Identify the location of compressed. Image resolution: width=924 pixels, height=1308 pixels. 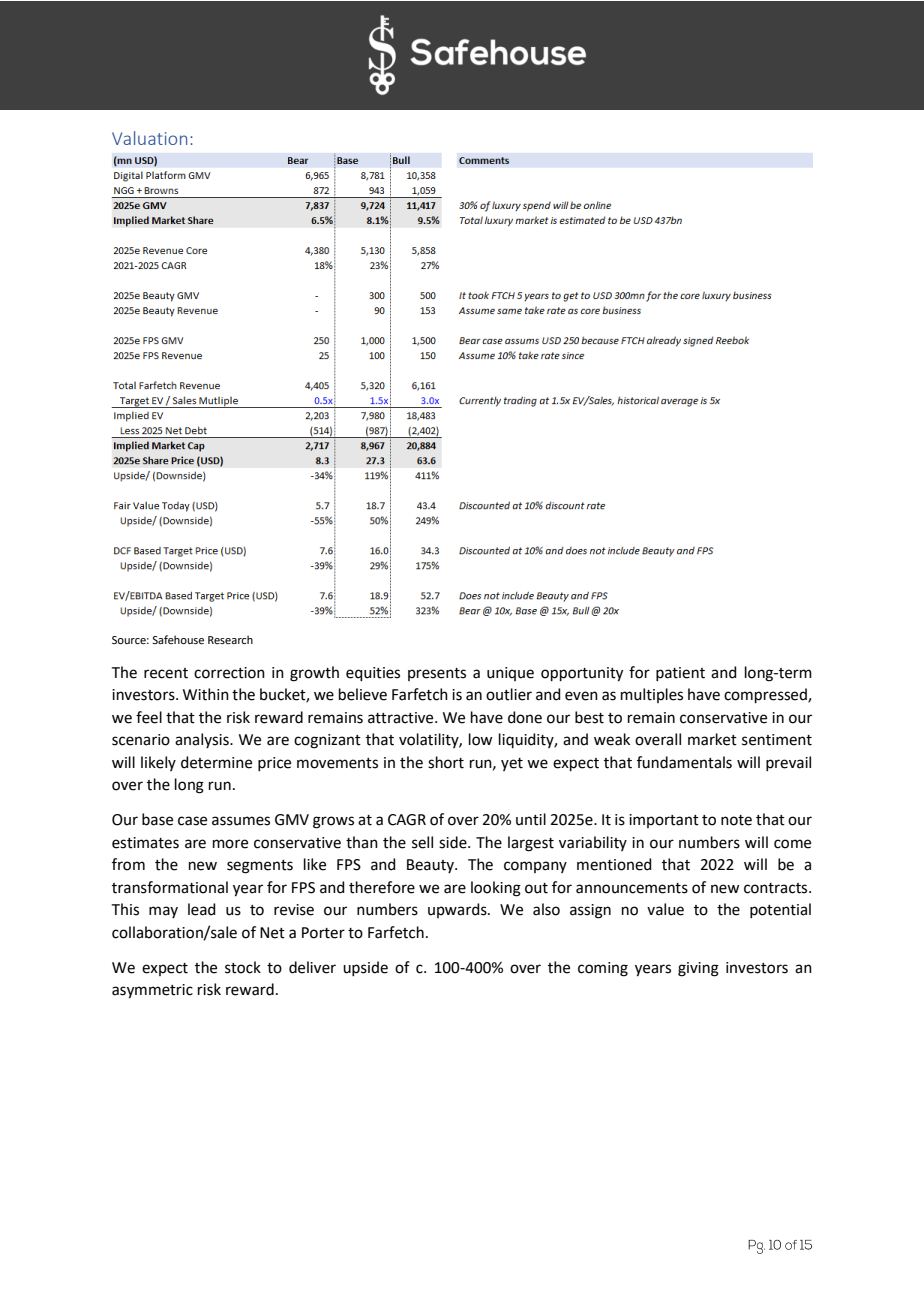
(766, 695).
